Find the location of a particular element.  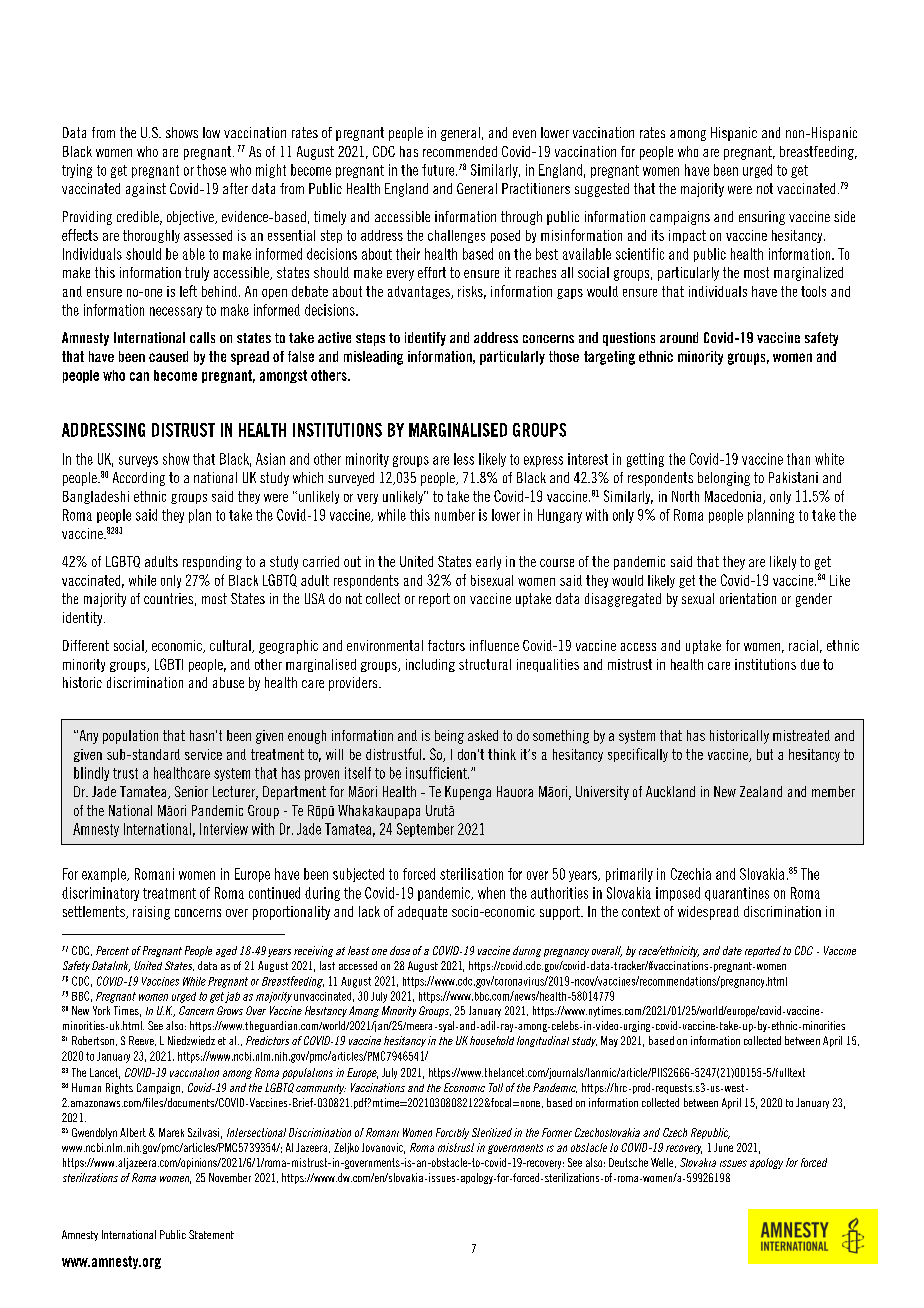

early is located at coordinates (488, 563).
